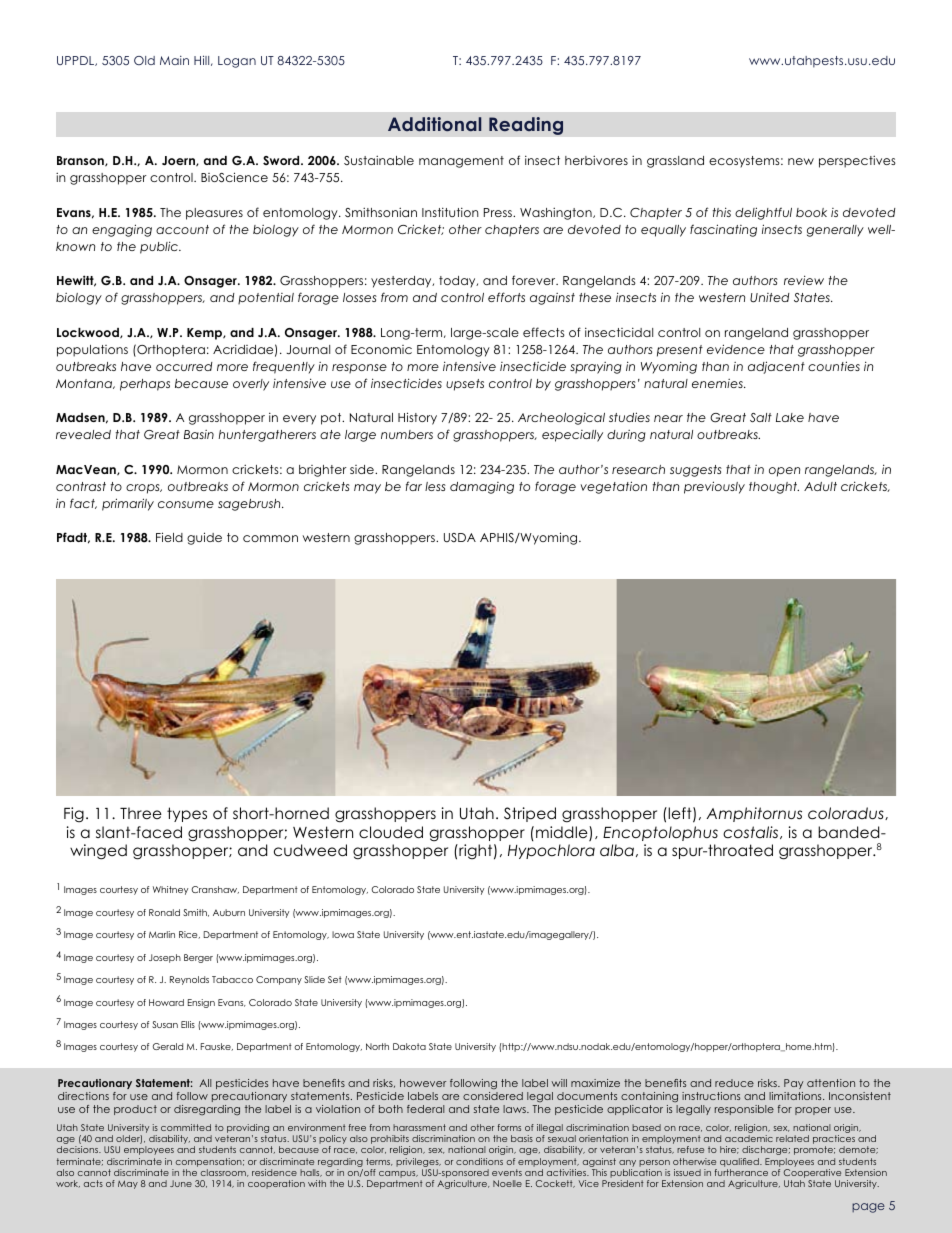  I want to click on conditions, so click(479, 1161).
